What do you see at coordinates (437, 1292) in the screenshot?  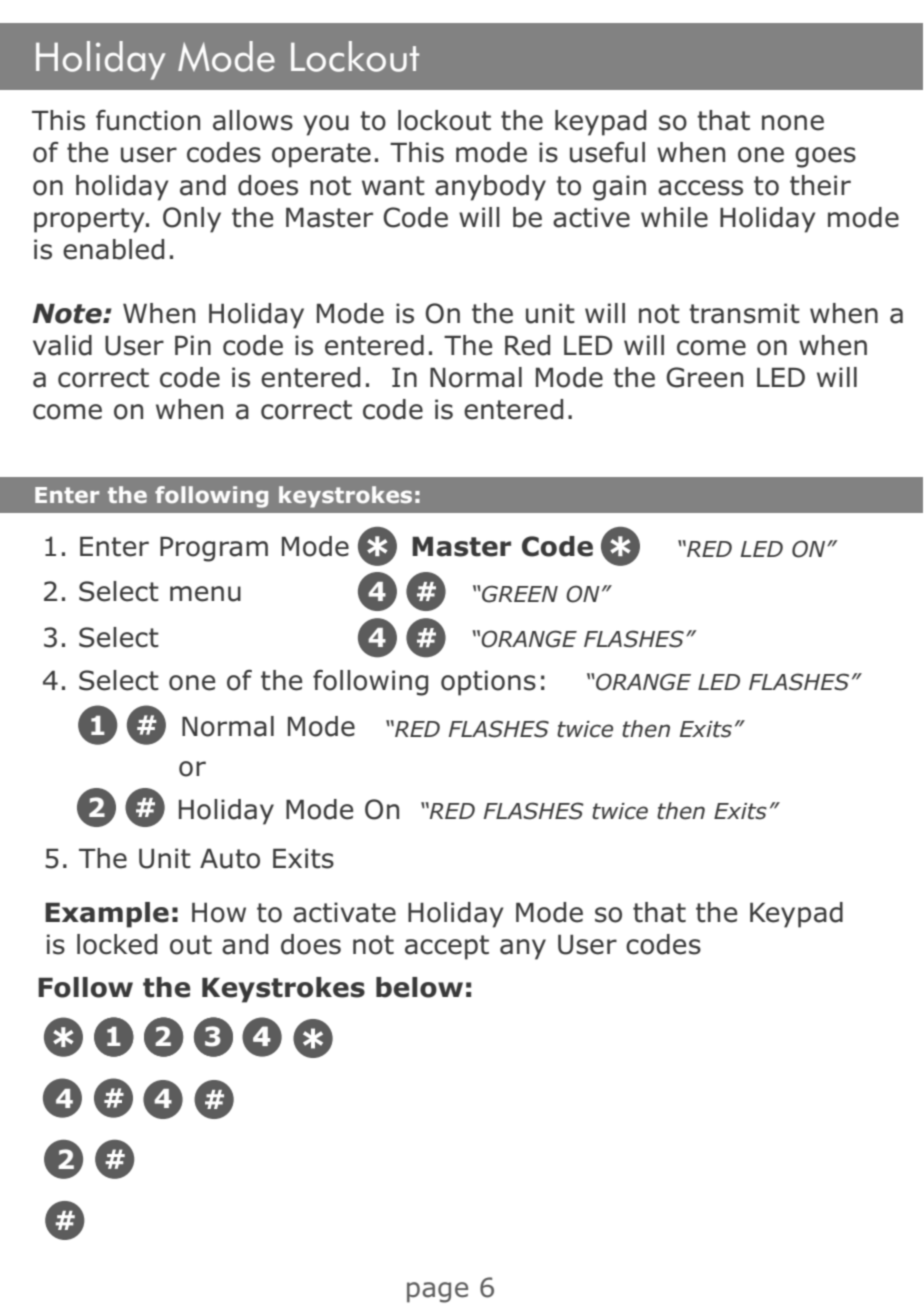 I see `page` at bounding box center [437, 1292].
